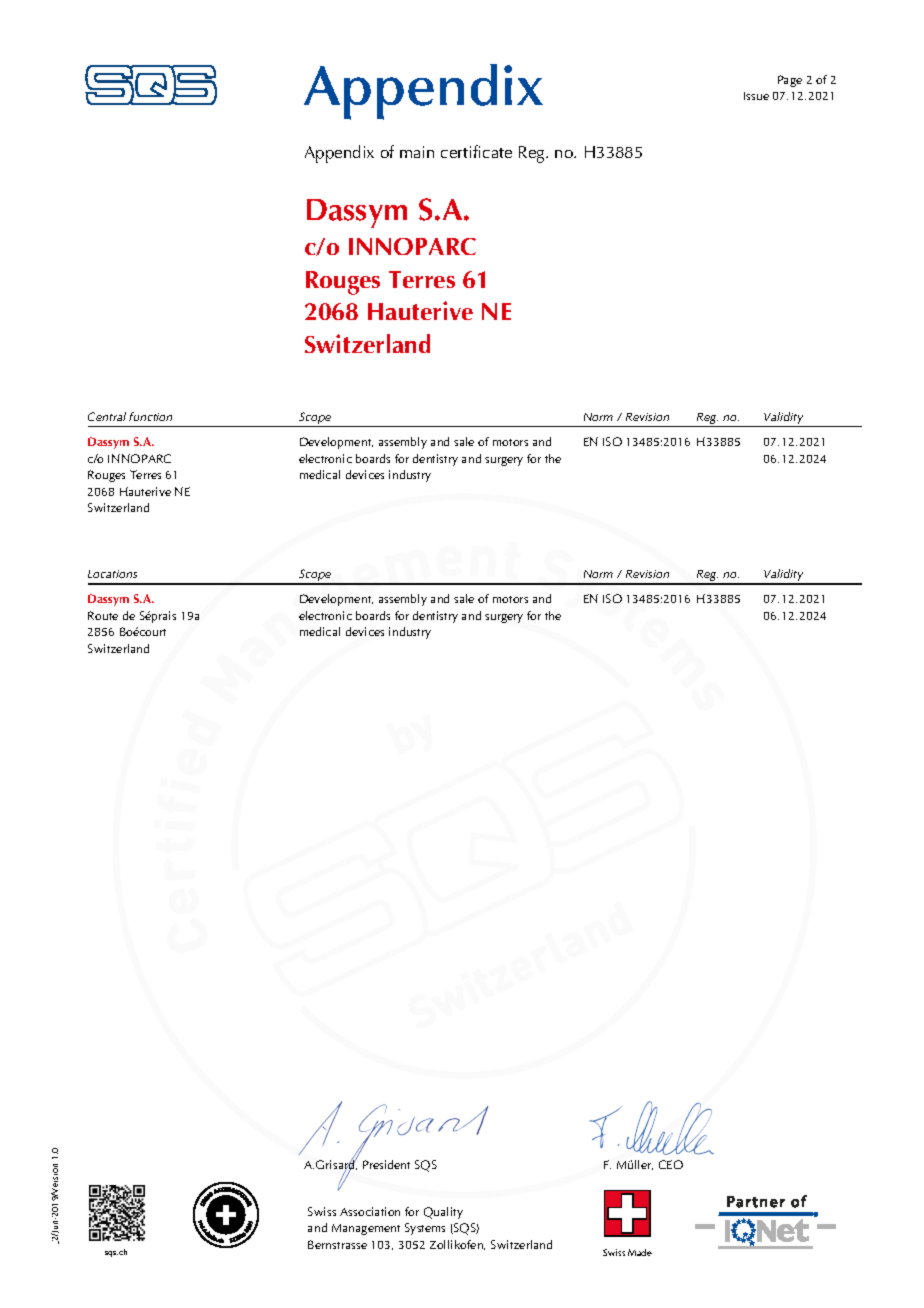 The height and width of the screenshot is (1308, 924). What do you see at coordinates (103, 615) in the screenshot?
I see `Route` at bounding box center [103, 615].
